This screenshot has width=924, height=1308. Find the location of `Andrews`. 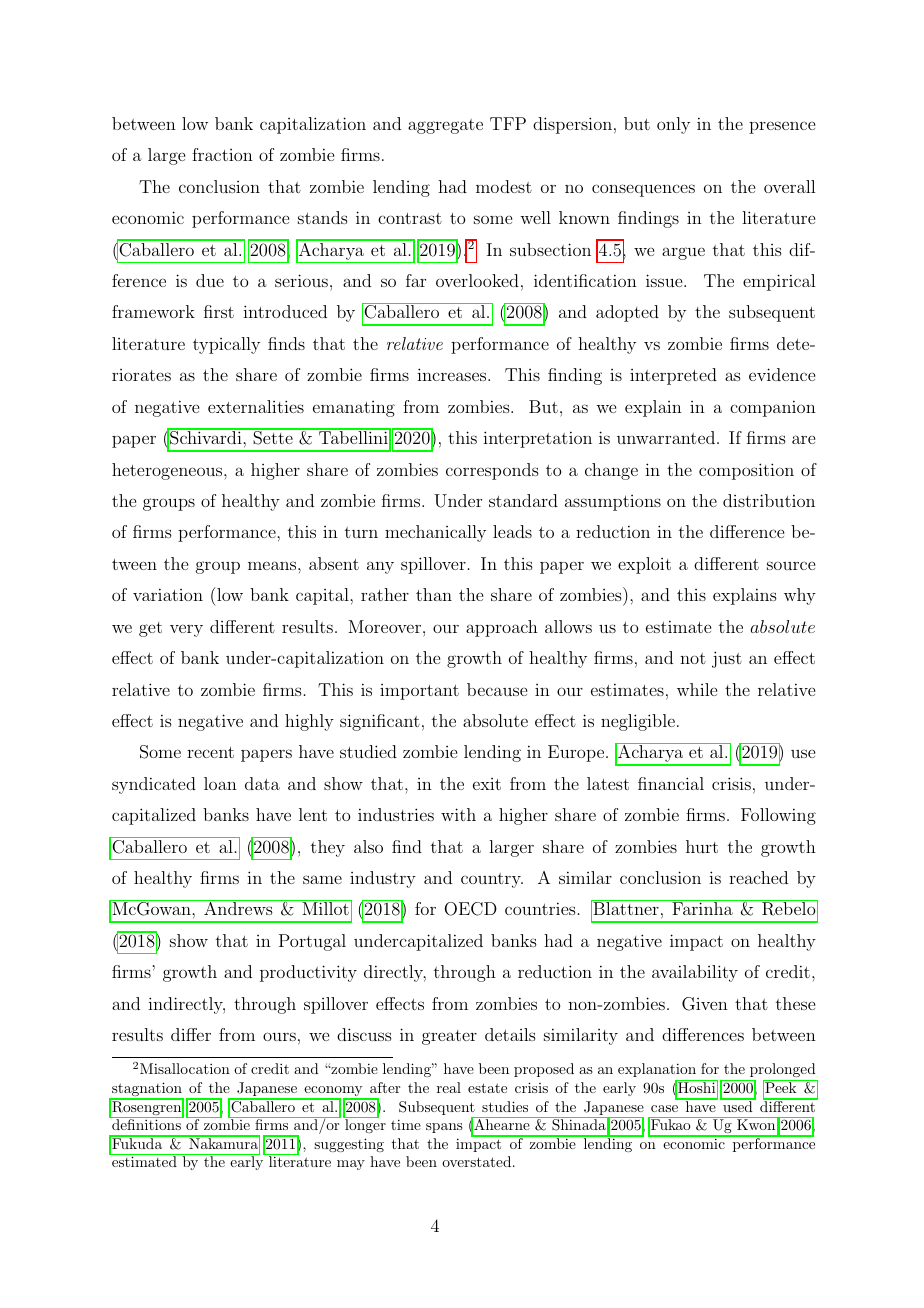

Andrews is located at coordinates (238, 907).
